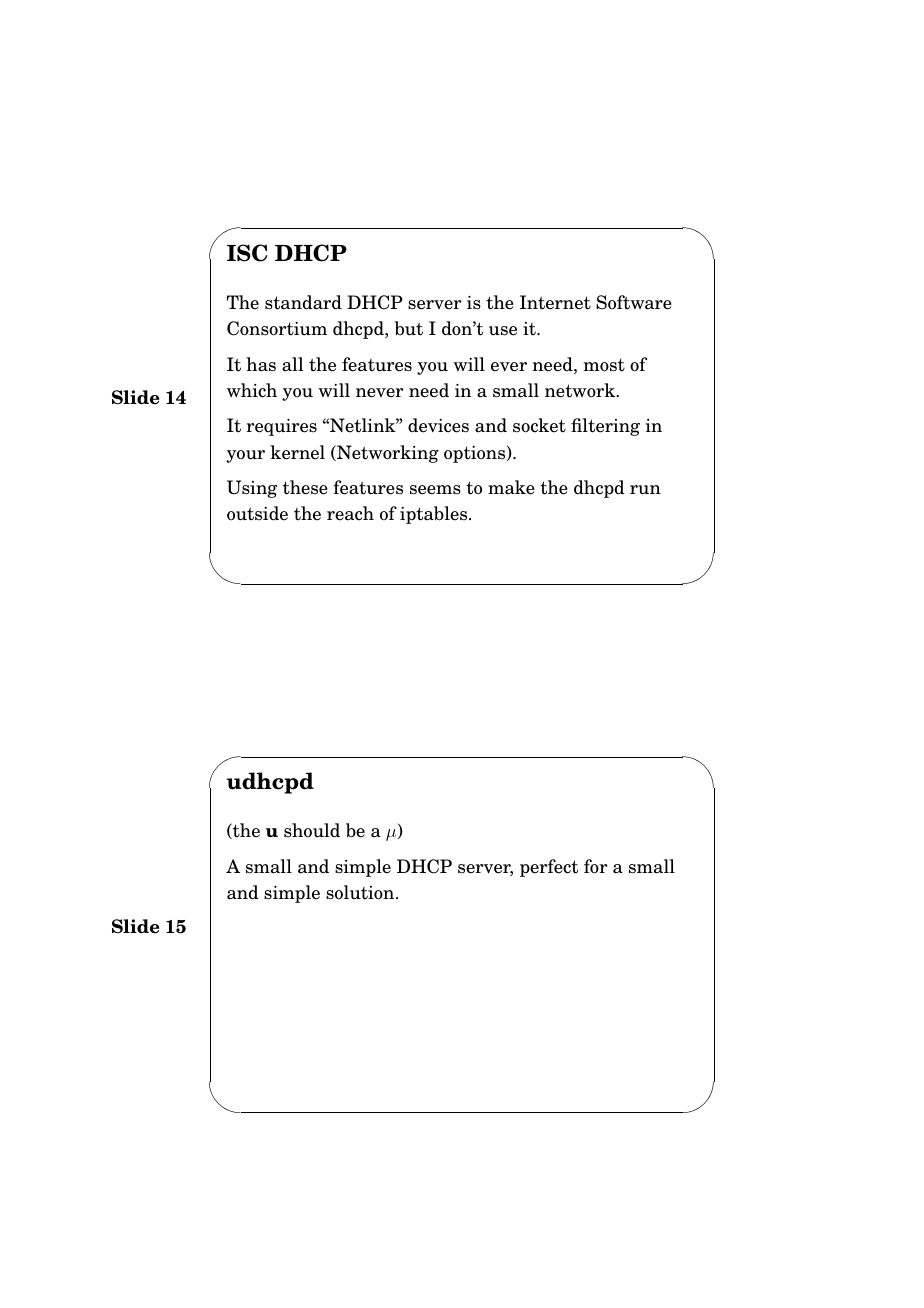 The image size is (924, 1308). Describe the element at coordinates (596, 866) in the document. I see `for` at that location.
